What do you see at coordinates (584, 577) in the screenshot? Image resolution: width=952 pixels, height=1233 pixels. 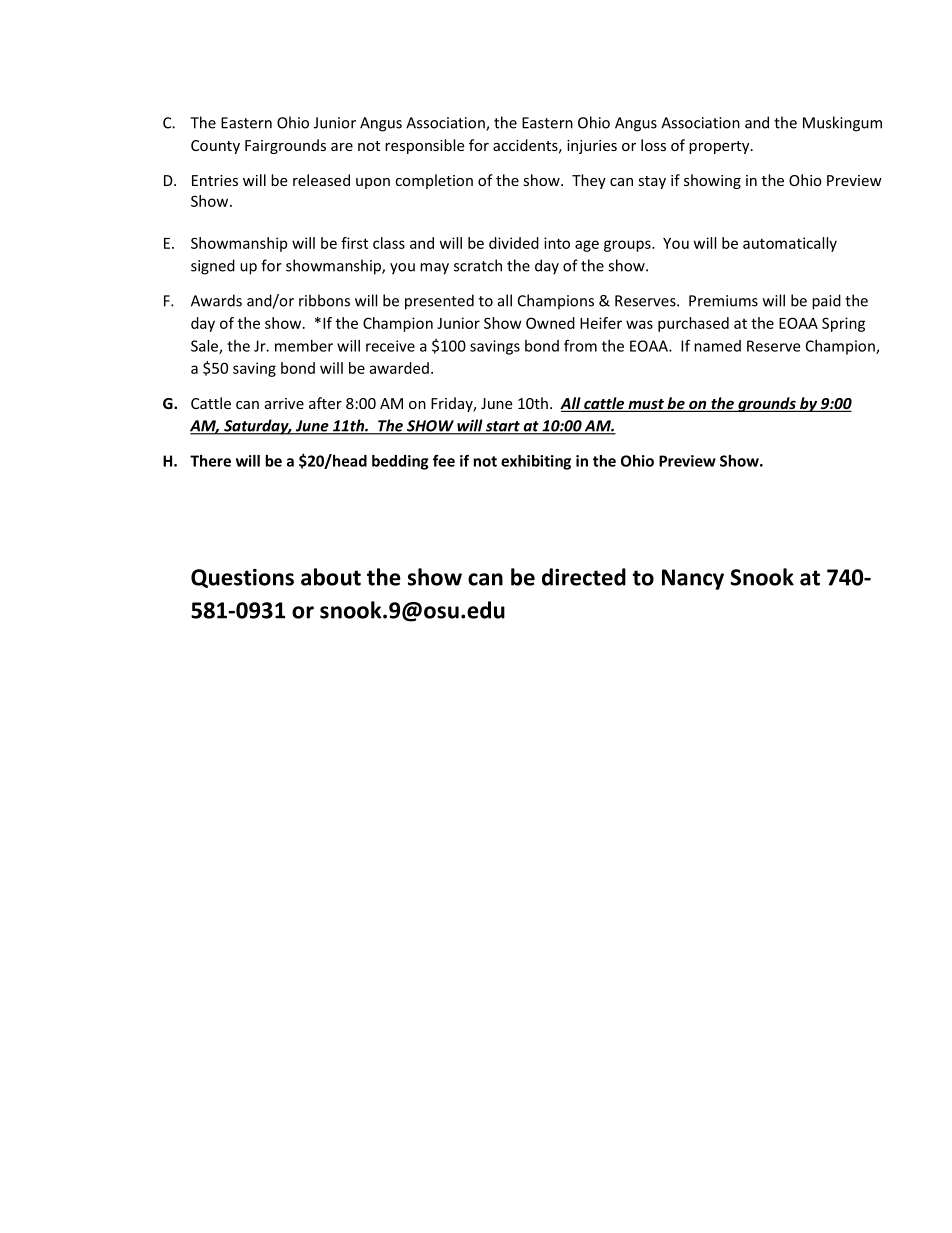 I see `directed` at bounding box center [584, 577].
